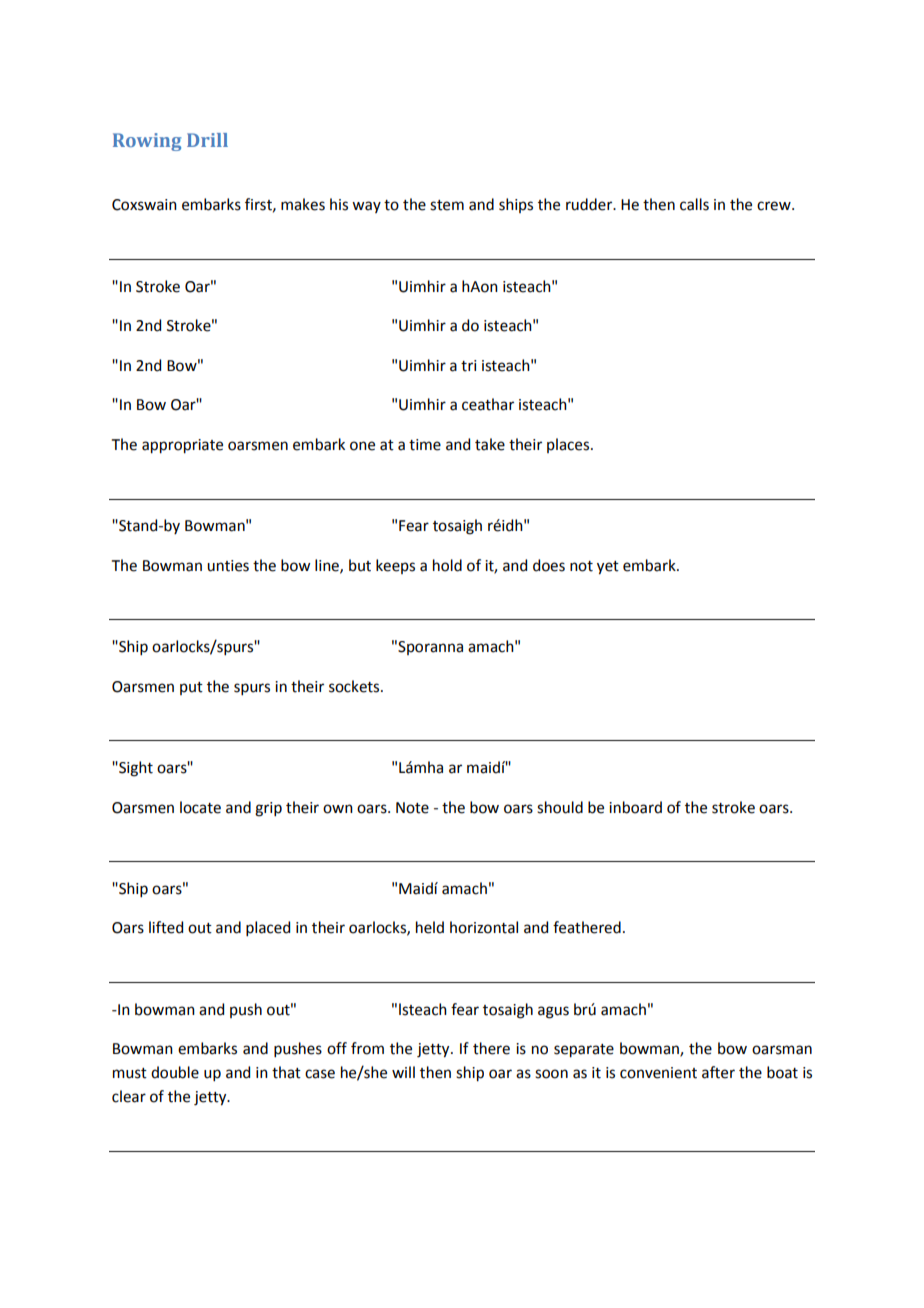  Describe the element at coordinates (175, 1072) in the page. I see `double` at that location.
